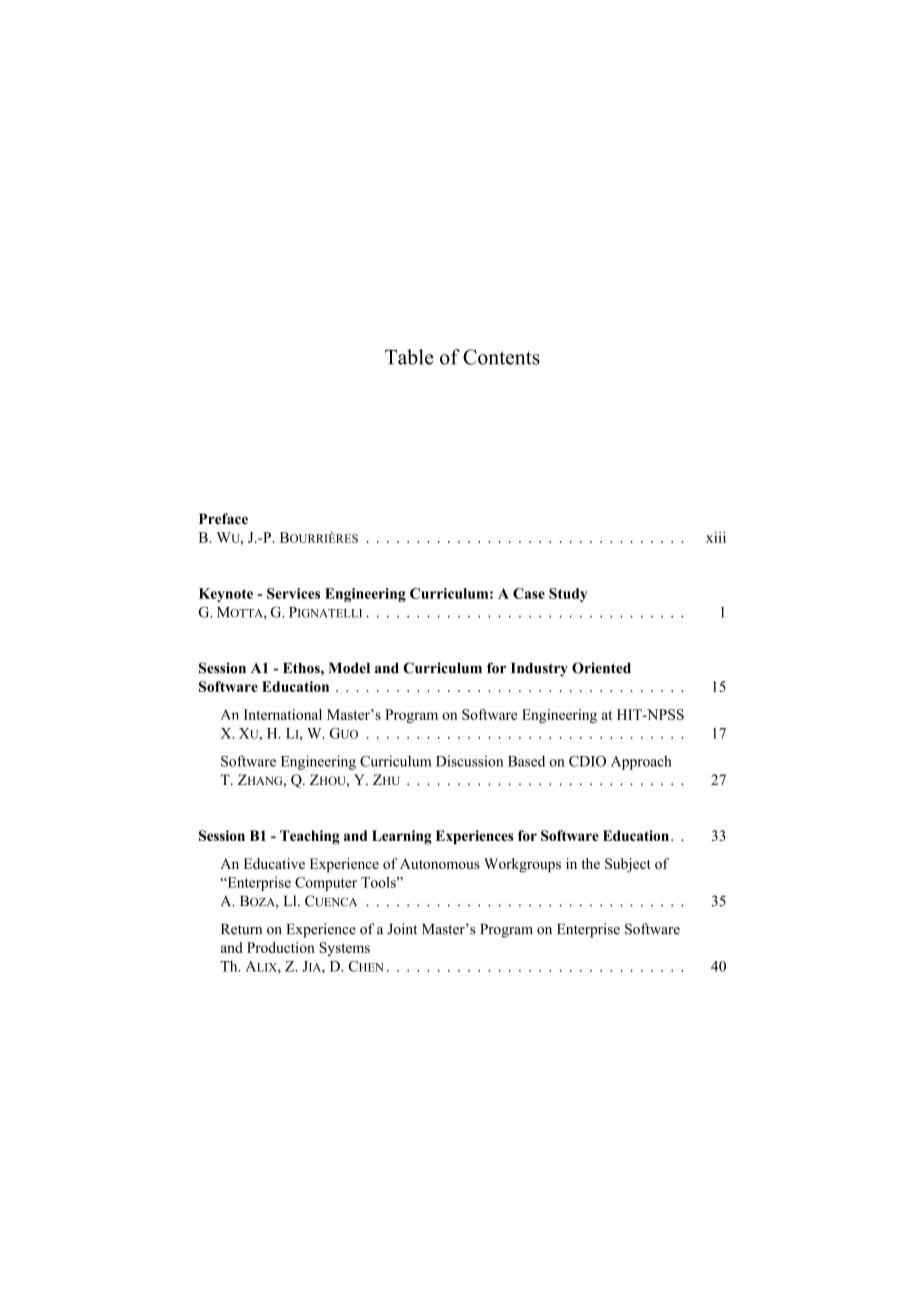  Describe the element at coordinates (283, 714) in the screenshot. I see `International` at that location.
